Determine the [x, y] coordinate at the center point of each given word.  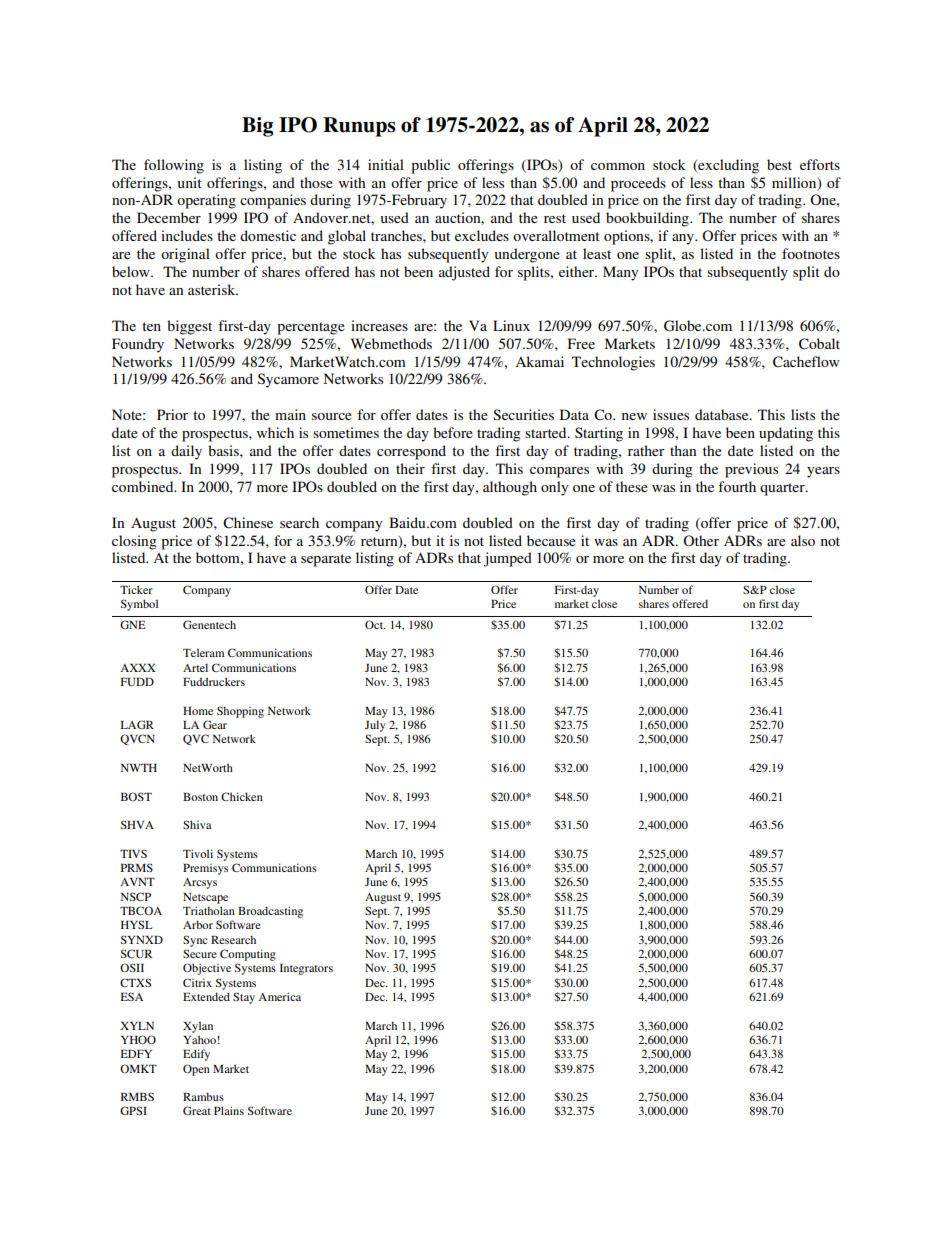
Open [196, 1070]
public [430, 166]
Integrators [306, 969]
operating [206, 201]
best [779, 164]
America [279, 996]
